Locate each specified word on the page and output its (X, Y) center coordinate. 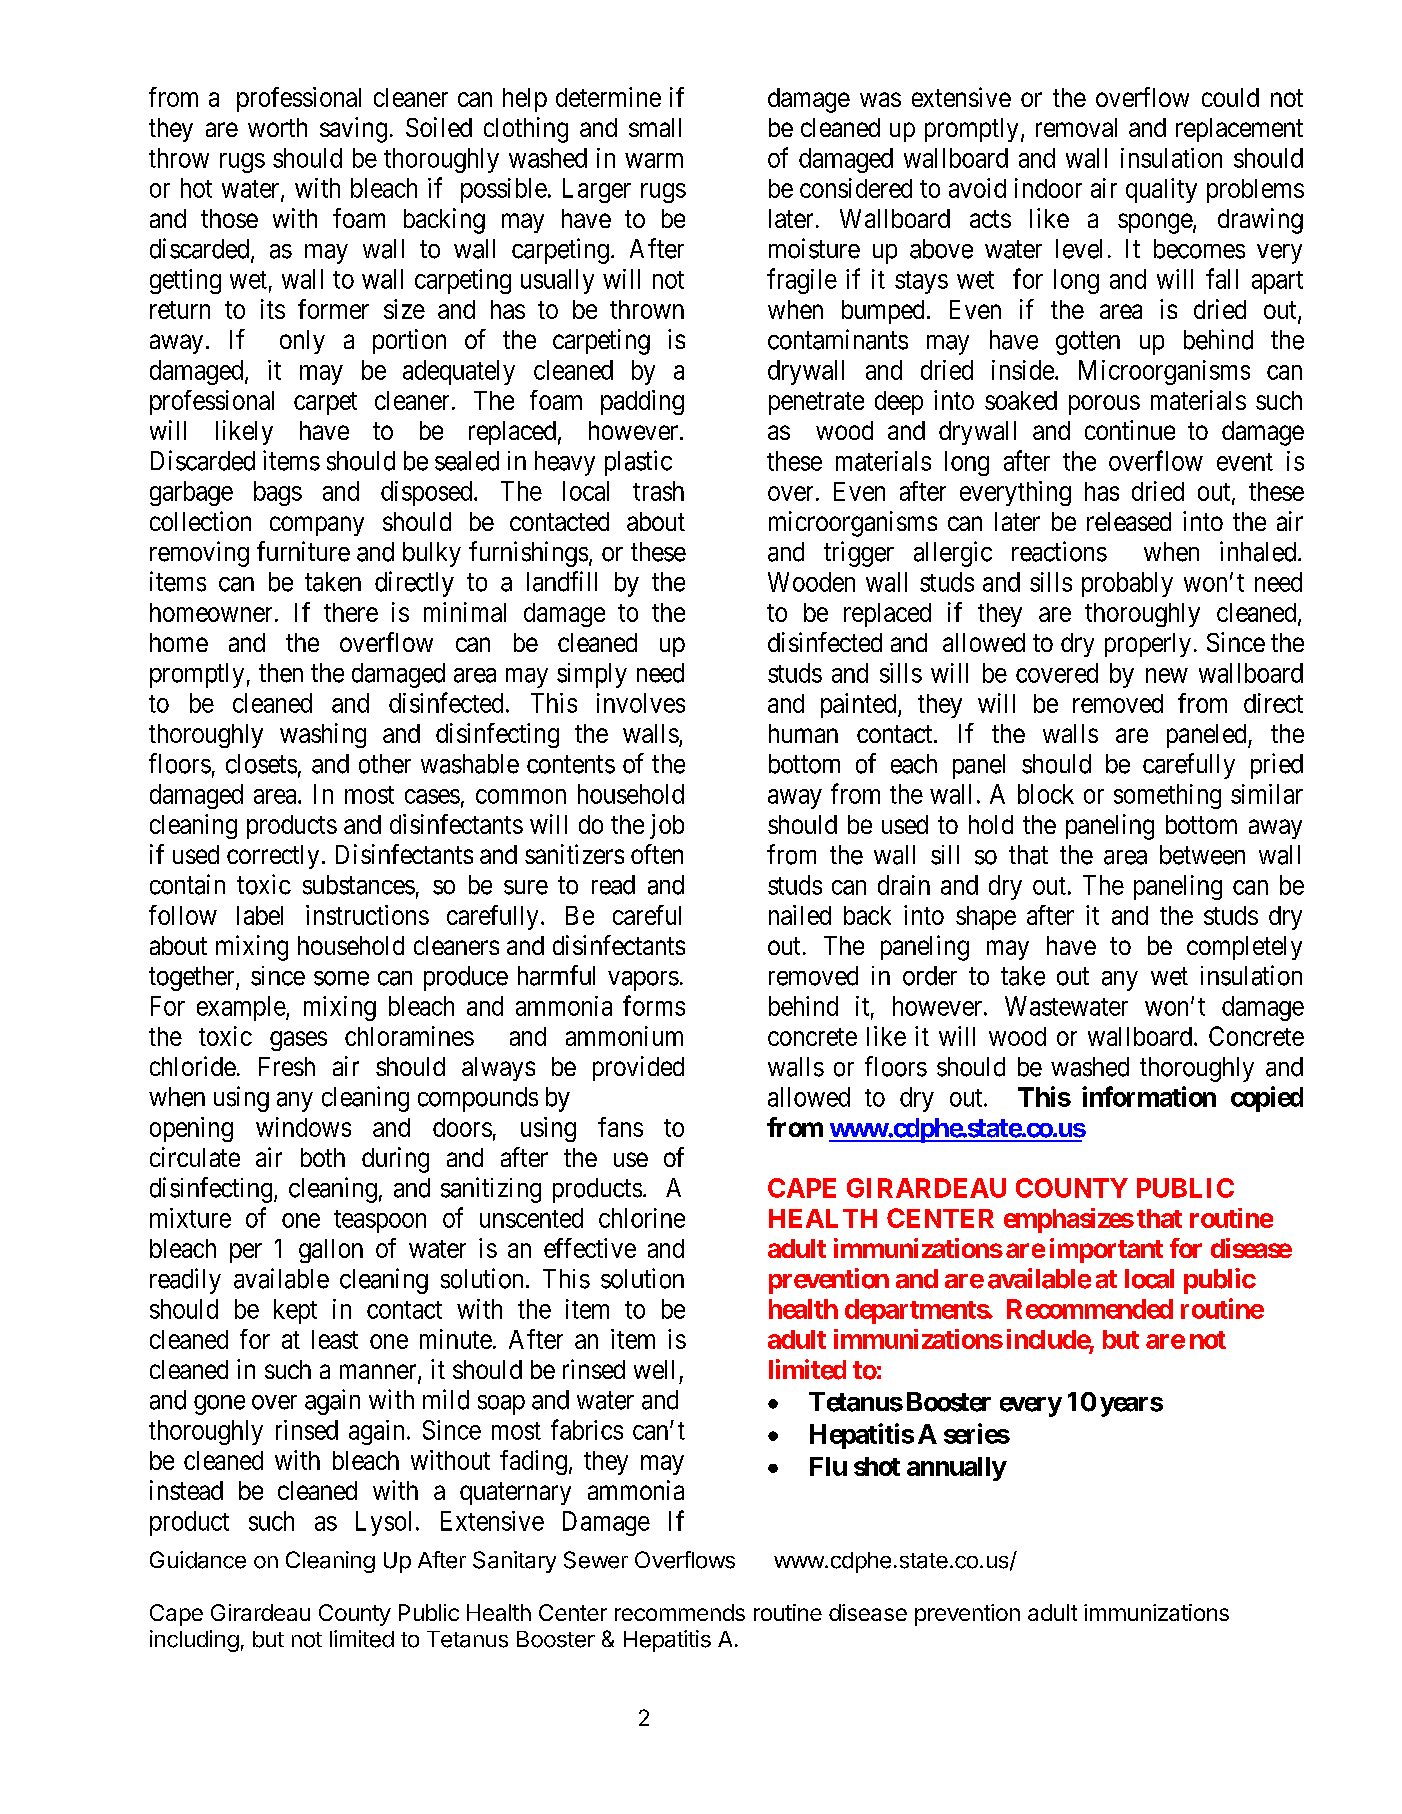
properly (1148, 645)
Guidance (198, 1560)
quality (1161, 190)
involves (641, 703)
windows (303, 1127)
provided (638, 1068)
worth (277, 127)
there (351, 612)
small (655, 127)
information (1149, 1096)
